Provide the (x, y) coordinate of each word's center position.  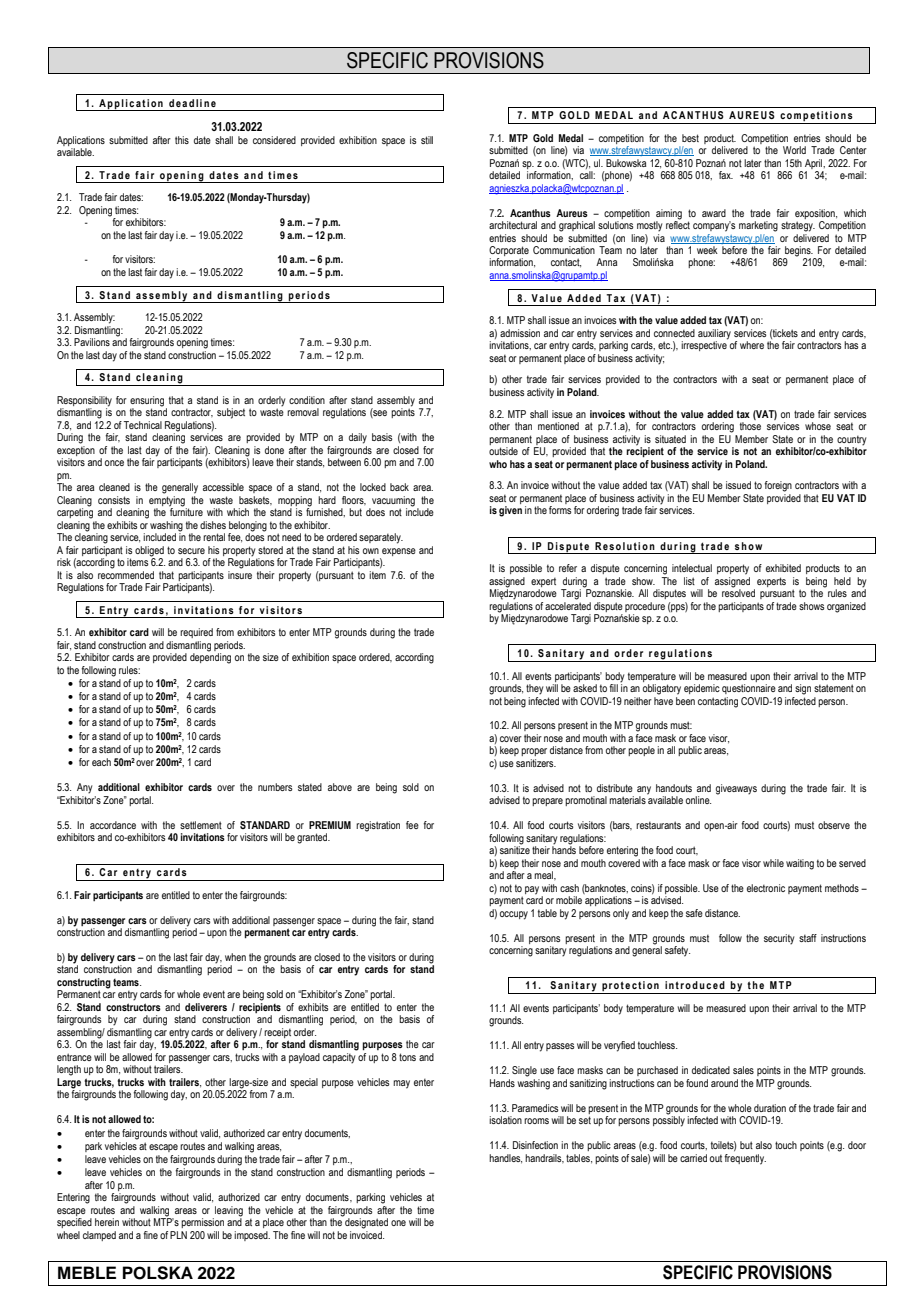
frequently (745, 1159)
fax (726, 175)
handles (505, 1159)
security (779, 939)
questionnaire (749, 689)
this (182, 140)
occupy (514, 915)
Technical (143, 425)
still (427, 140)
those (750, 426)
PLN (178, 1235)
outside (503, 451)
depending (210, 657)
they (534, 689)
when (235, 957)
